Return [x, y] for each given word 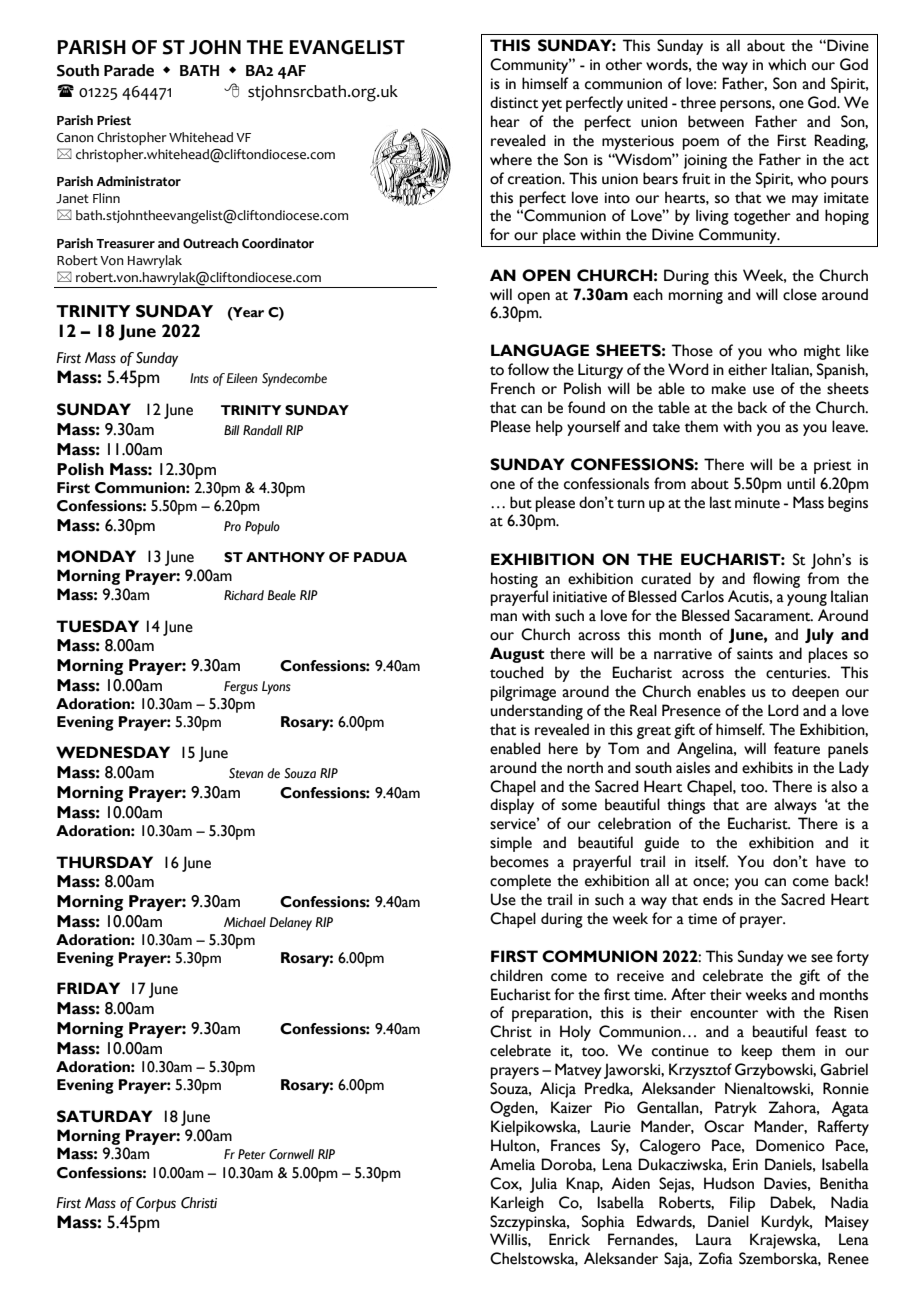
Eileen [242, 378]
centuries [797, 673]
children [516, 975]
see [822, 958]
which [787, 64]
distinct [514, 102]
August [517, 655]
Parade [129, 70]
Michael [245, 922]
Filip [742, 1204]
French [513, 388]
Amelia [512, 1164]
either [747, 369]
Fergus [241, 688]
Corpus [156, 1204]
